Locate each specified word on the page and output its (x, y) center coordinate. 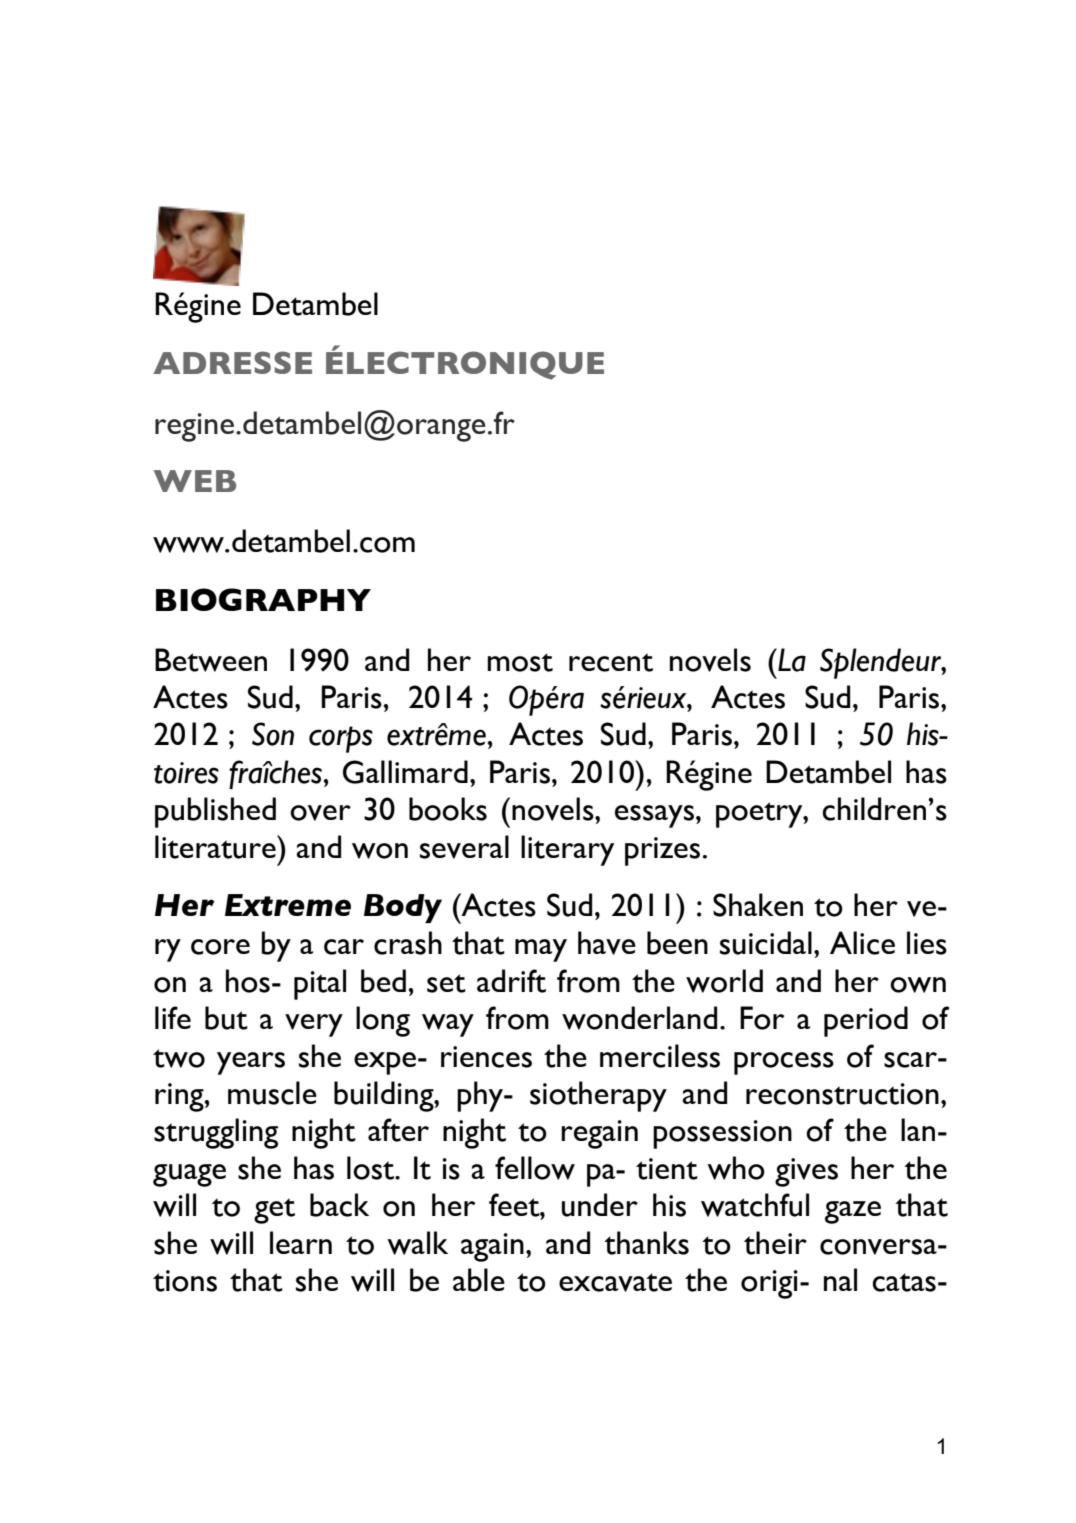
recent (611, 662)
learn (301, 1242)
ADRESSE (232, 362)
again (492, 1247)
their (775, 1243)
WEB (195, 481)
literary (567, 850)
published (215, 812)
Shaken (758, 905)
